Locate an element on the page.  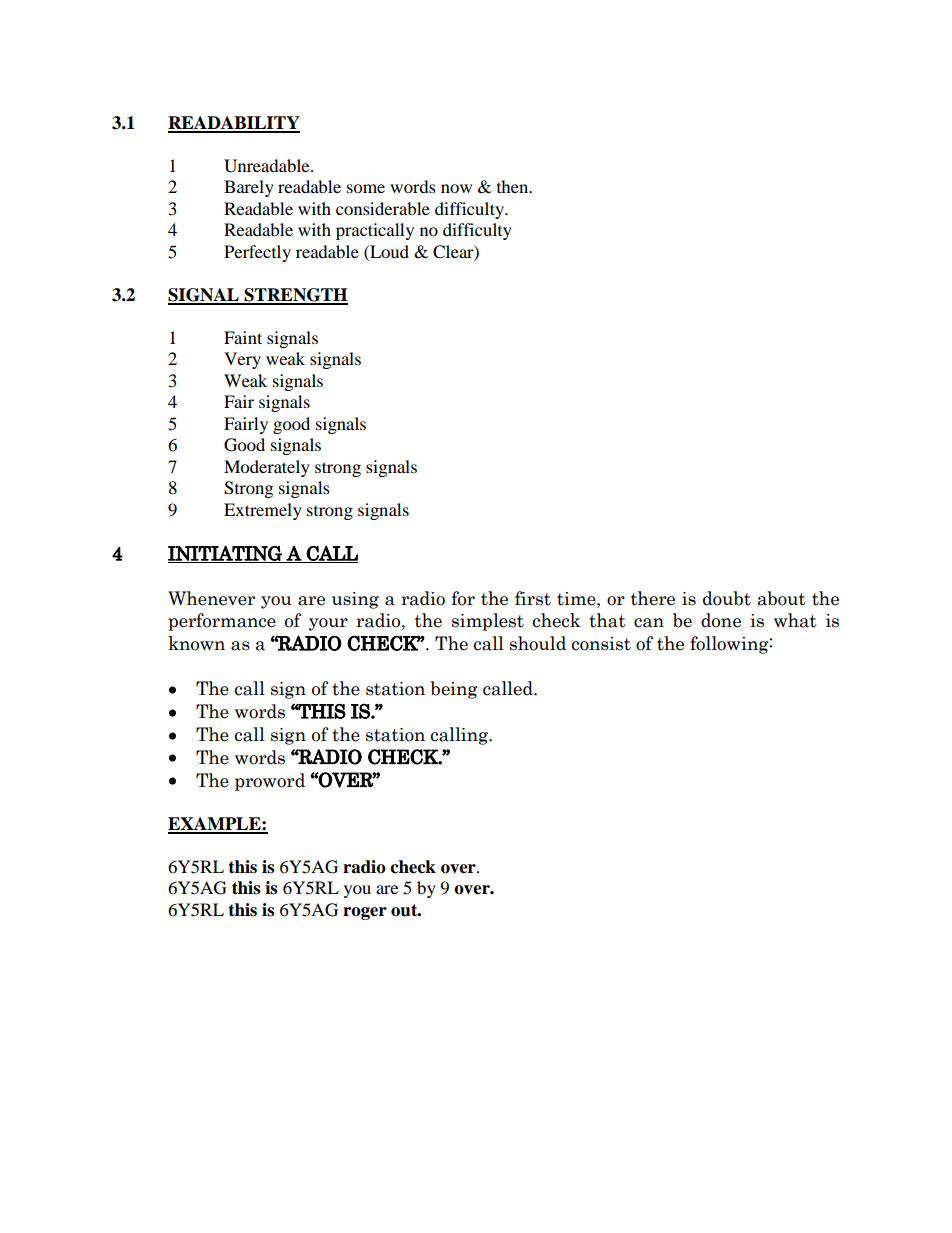
being is located at coordinates (454, 690).
